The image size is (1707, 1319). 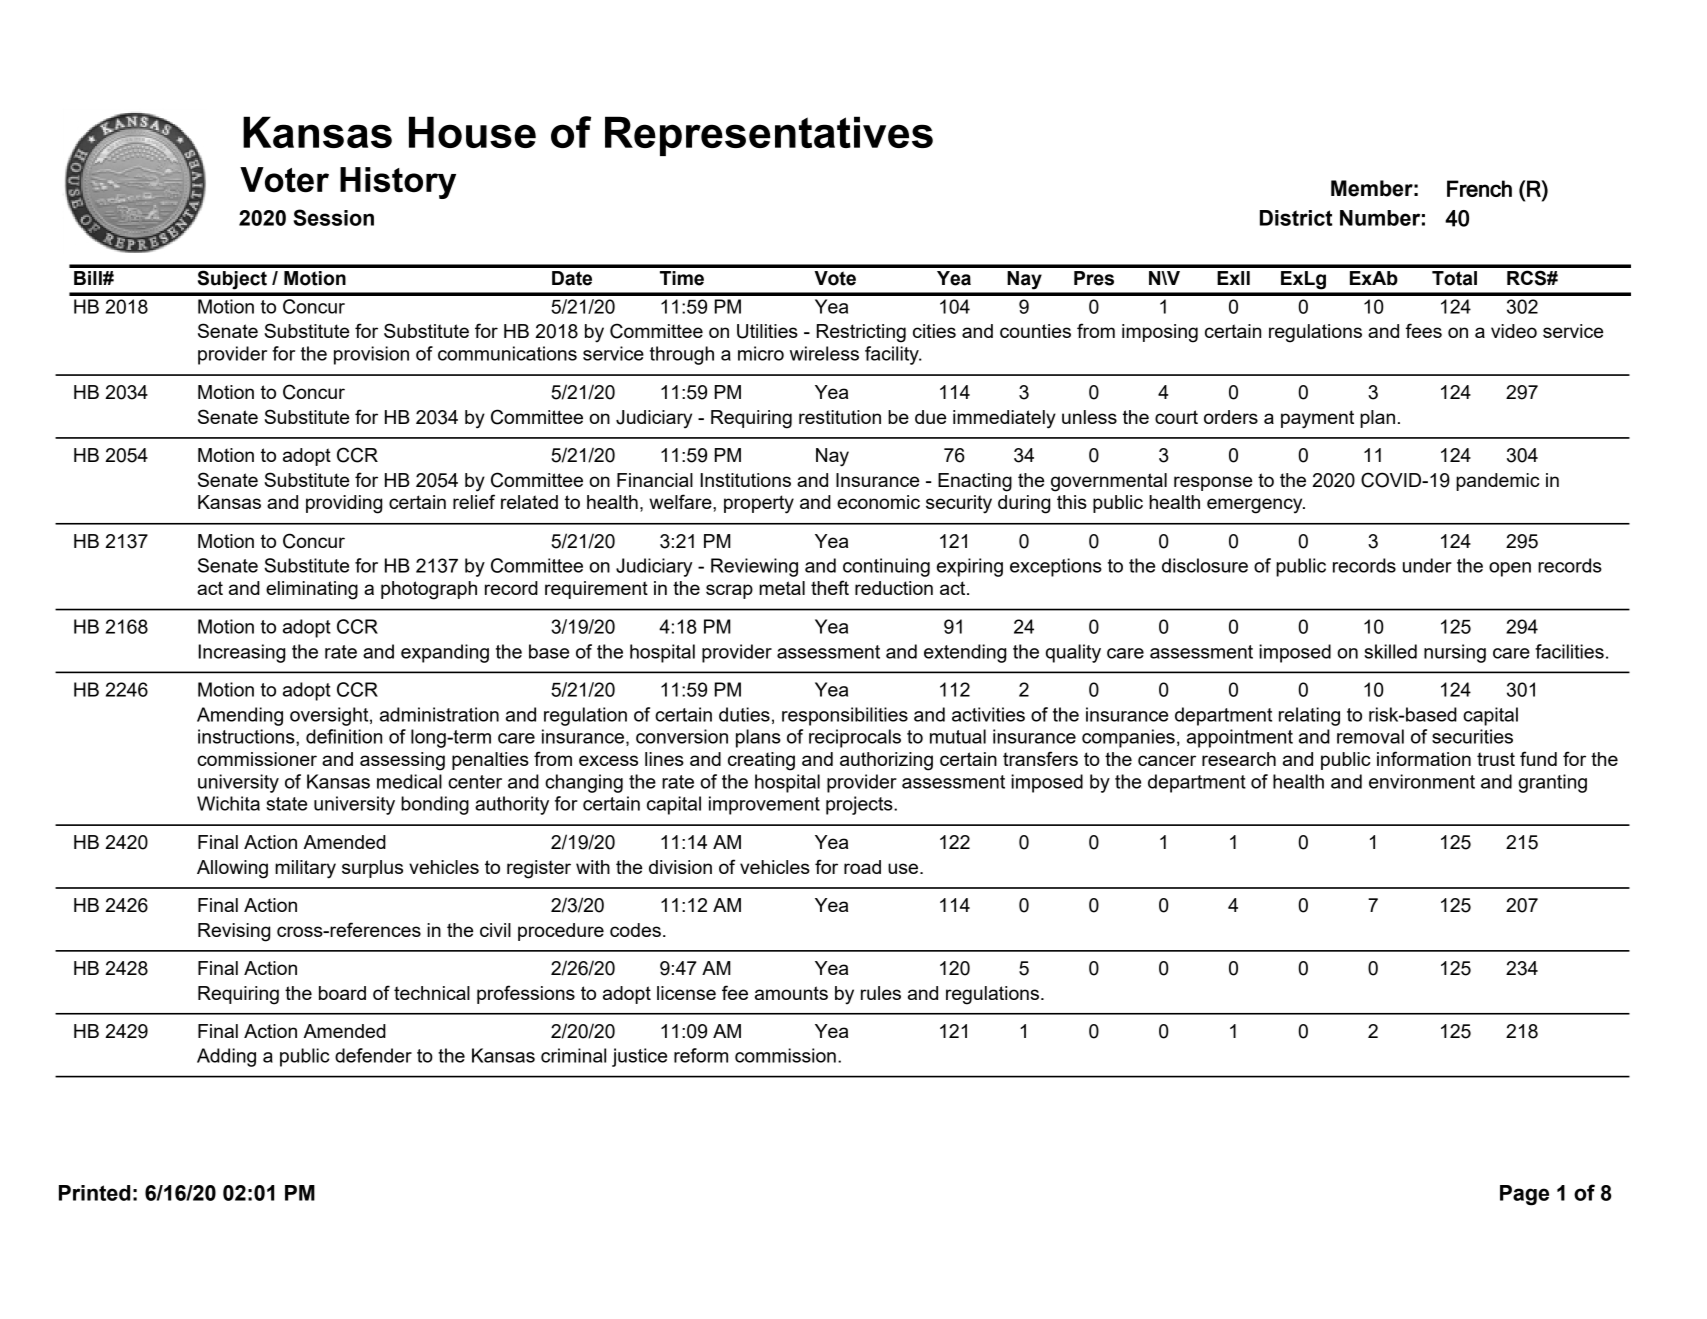 What do you see at coordinates (1390, 651) in the screenshot?
I see `skilled` at bounding box center [1390, 651].
